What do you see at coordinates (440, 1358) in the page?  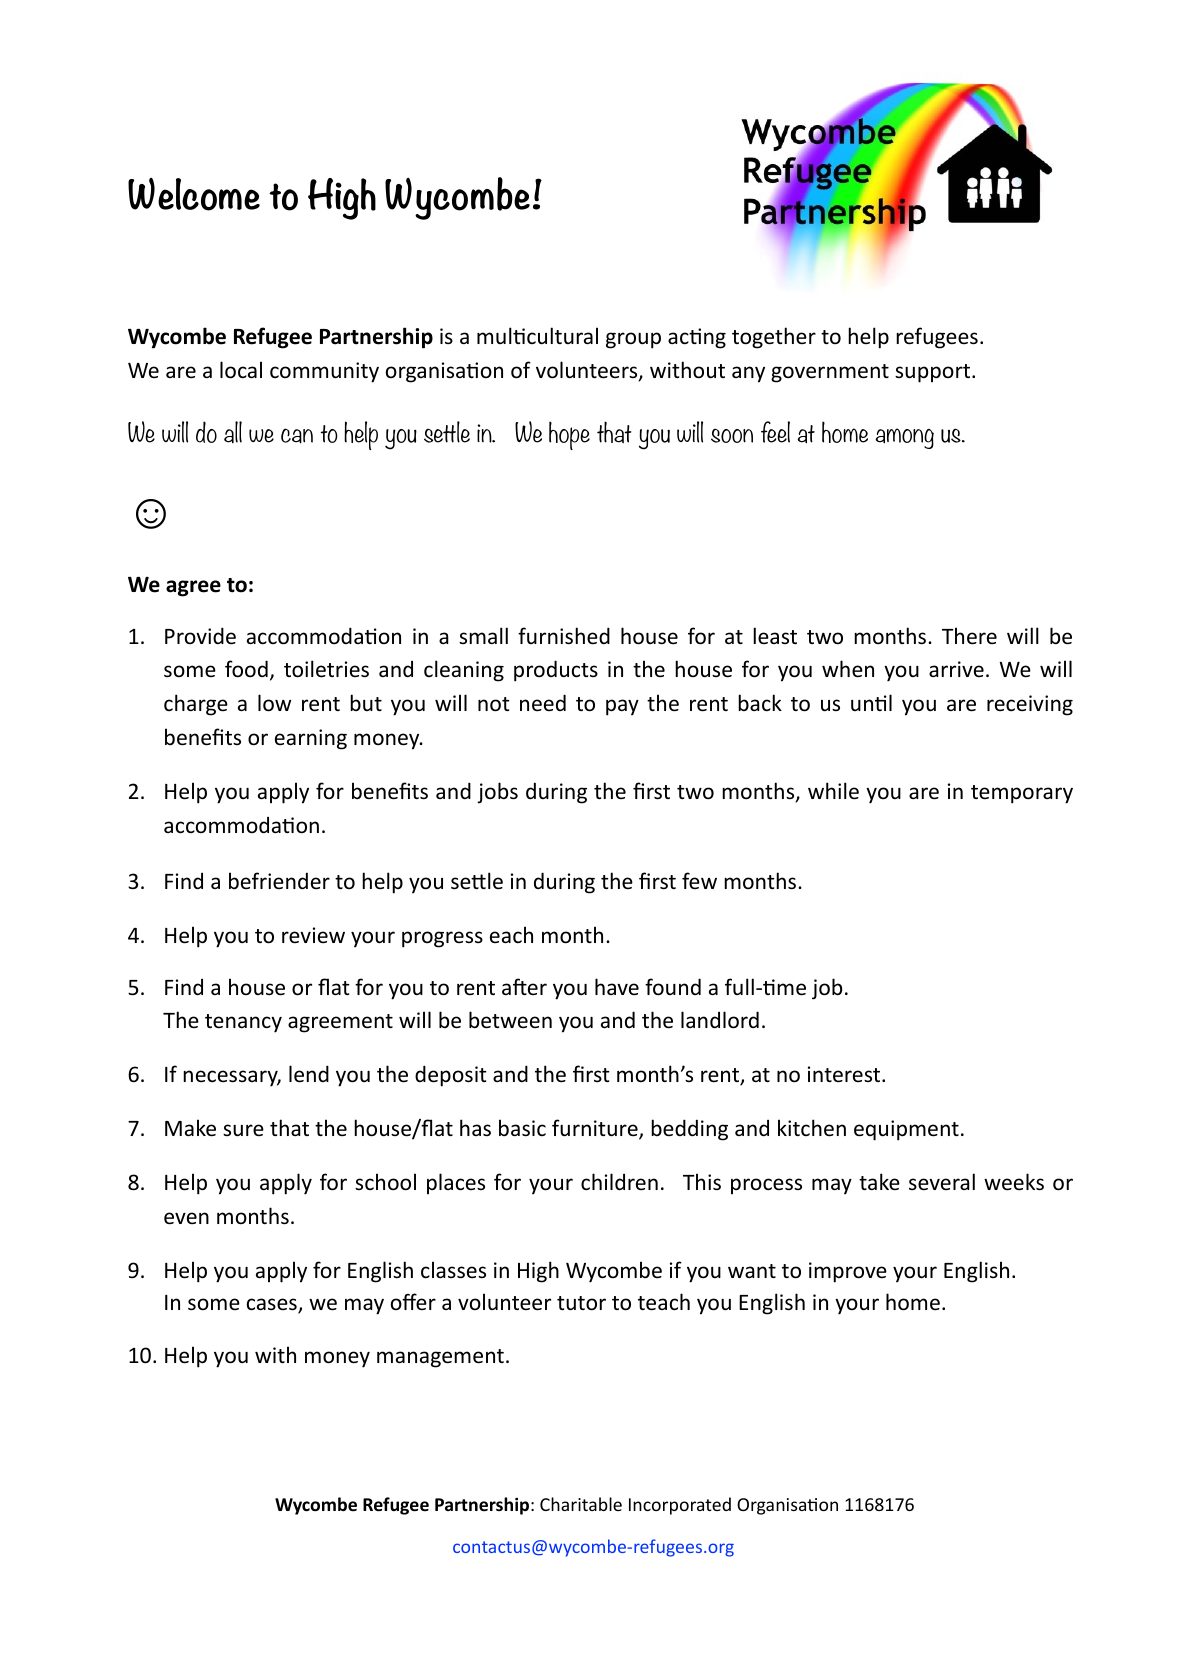 I see `management` at bounding box center [440, 1358].
